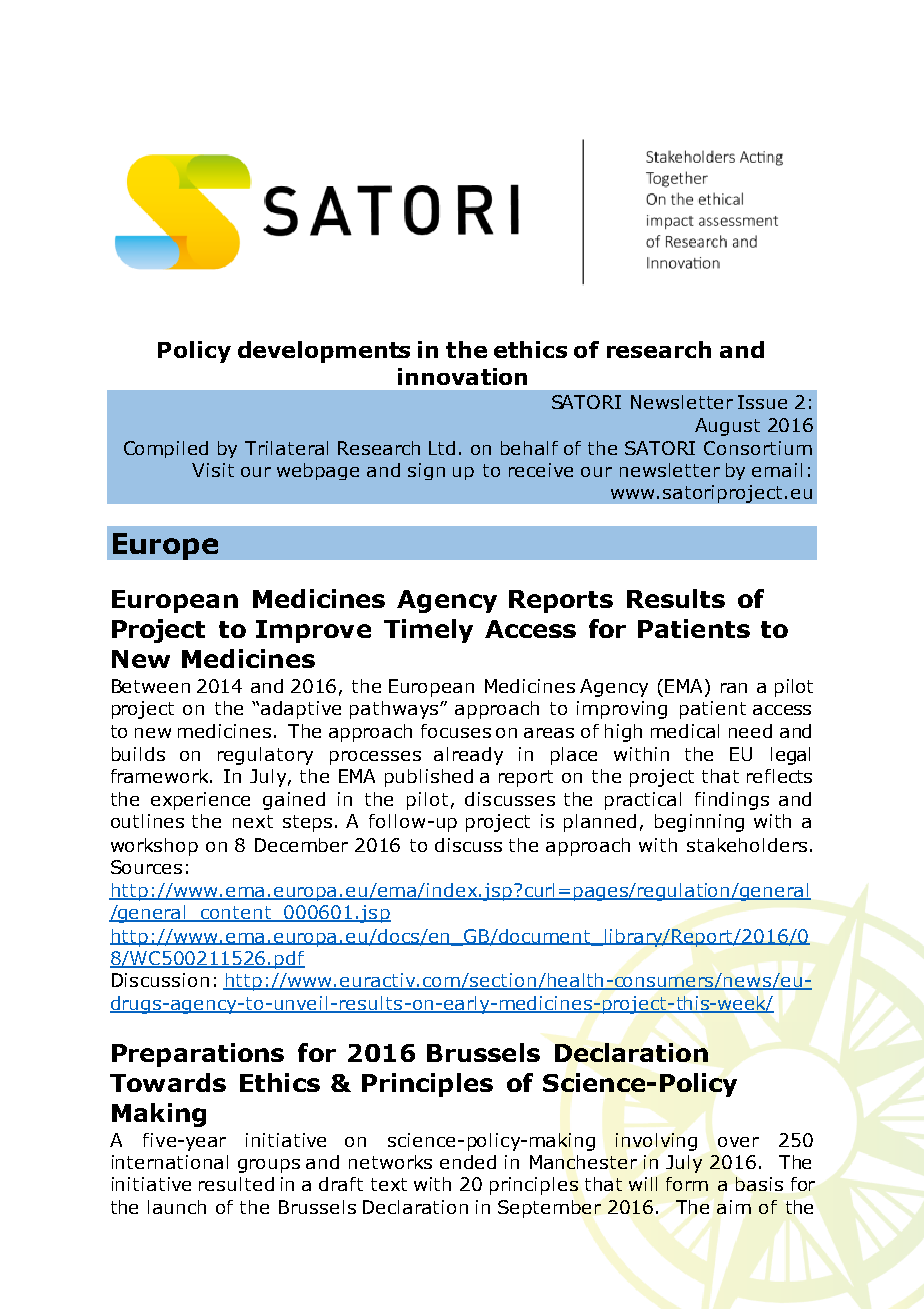 This document has width=924, height=1309. I want to click on innovation, so click(462, 376).
